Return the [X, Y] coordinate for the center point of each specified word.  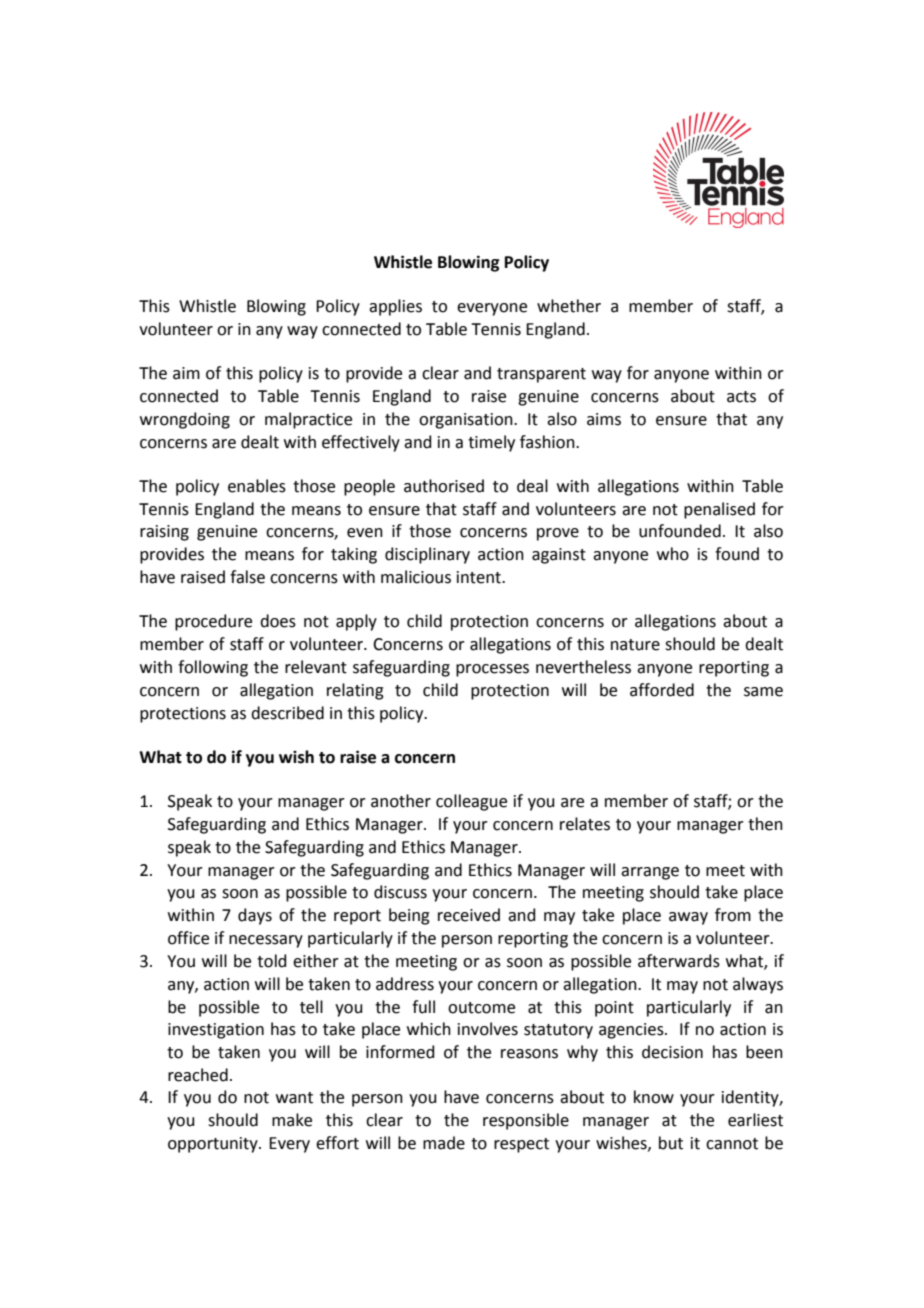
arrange [650, 873]
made [444, 1143]
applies [395, 307]
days [255, 916]
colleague [471, 802]
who [673, 554]
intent [480, 577]
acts [741, 397]
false [247, 577]
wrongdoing [185, 420]
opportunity [214, 1145]
